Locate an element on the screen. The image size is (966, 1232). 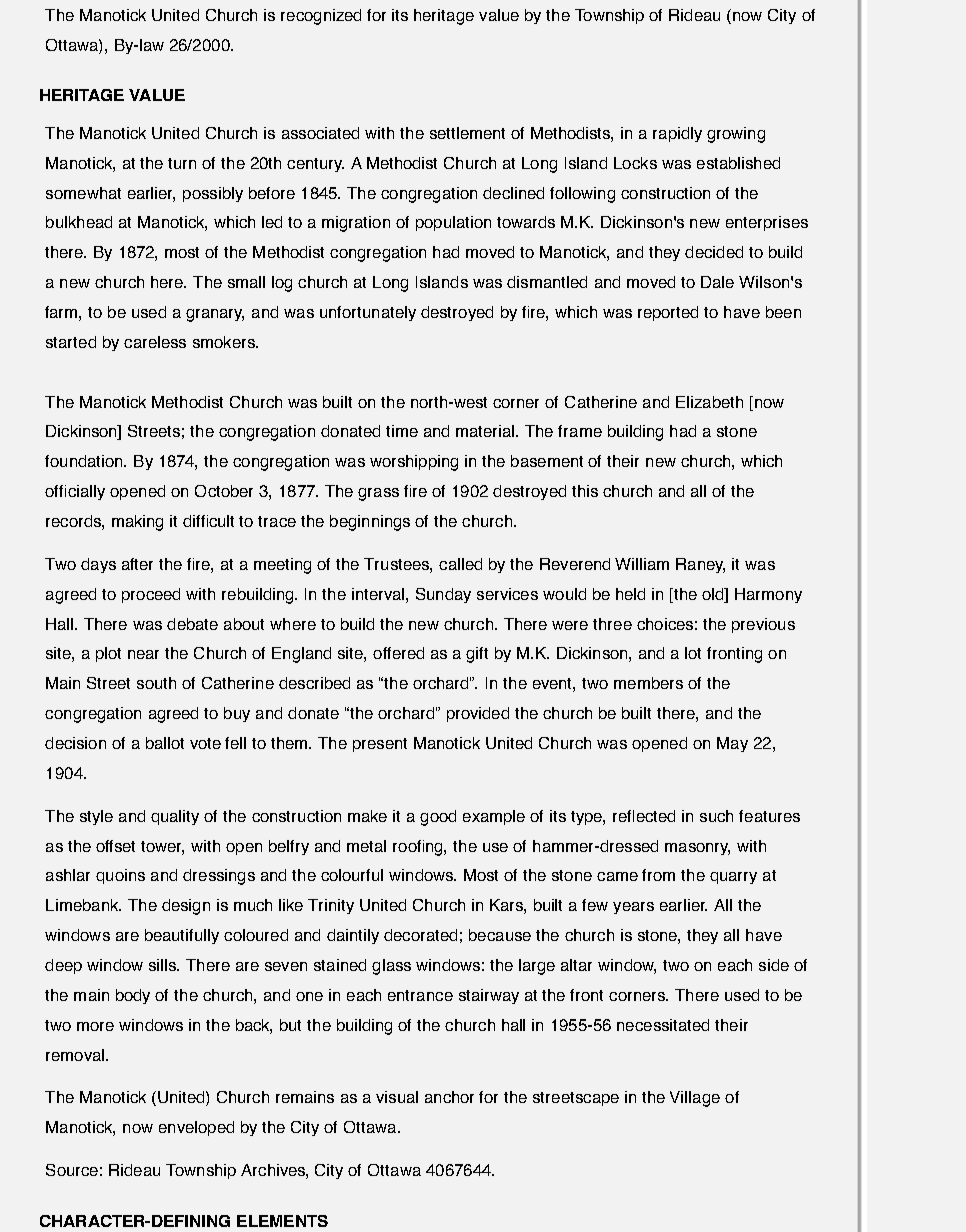
settlement is located at coordinates (467, 133).
